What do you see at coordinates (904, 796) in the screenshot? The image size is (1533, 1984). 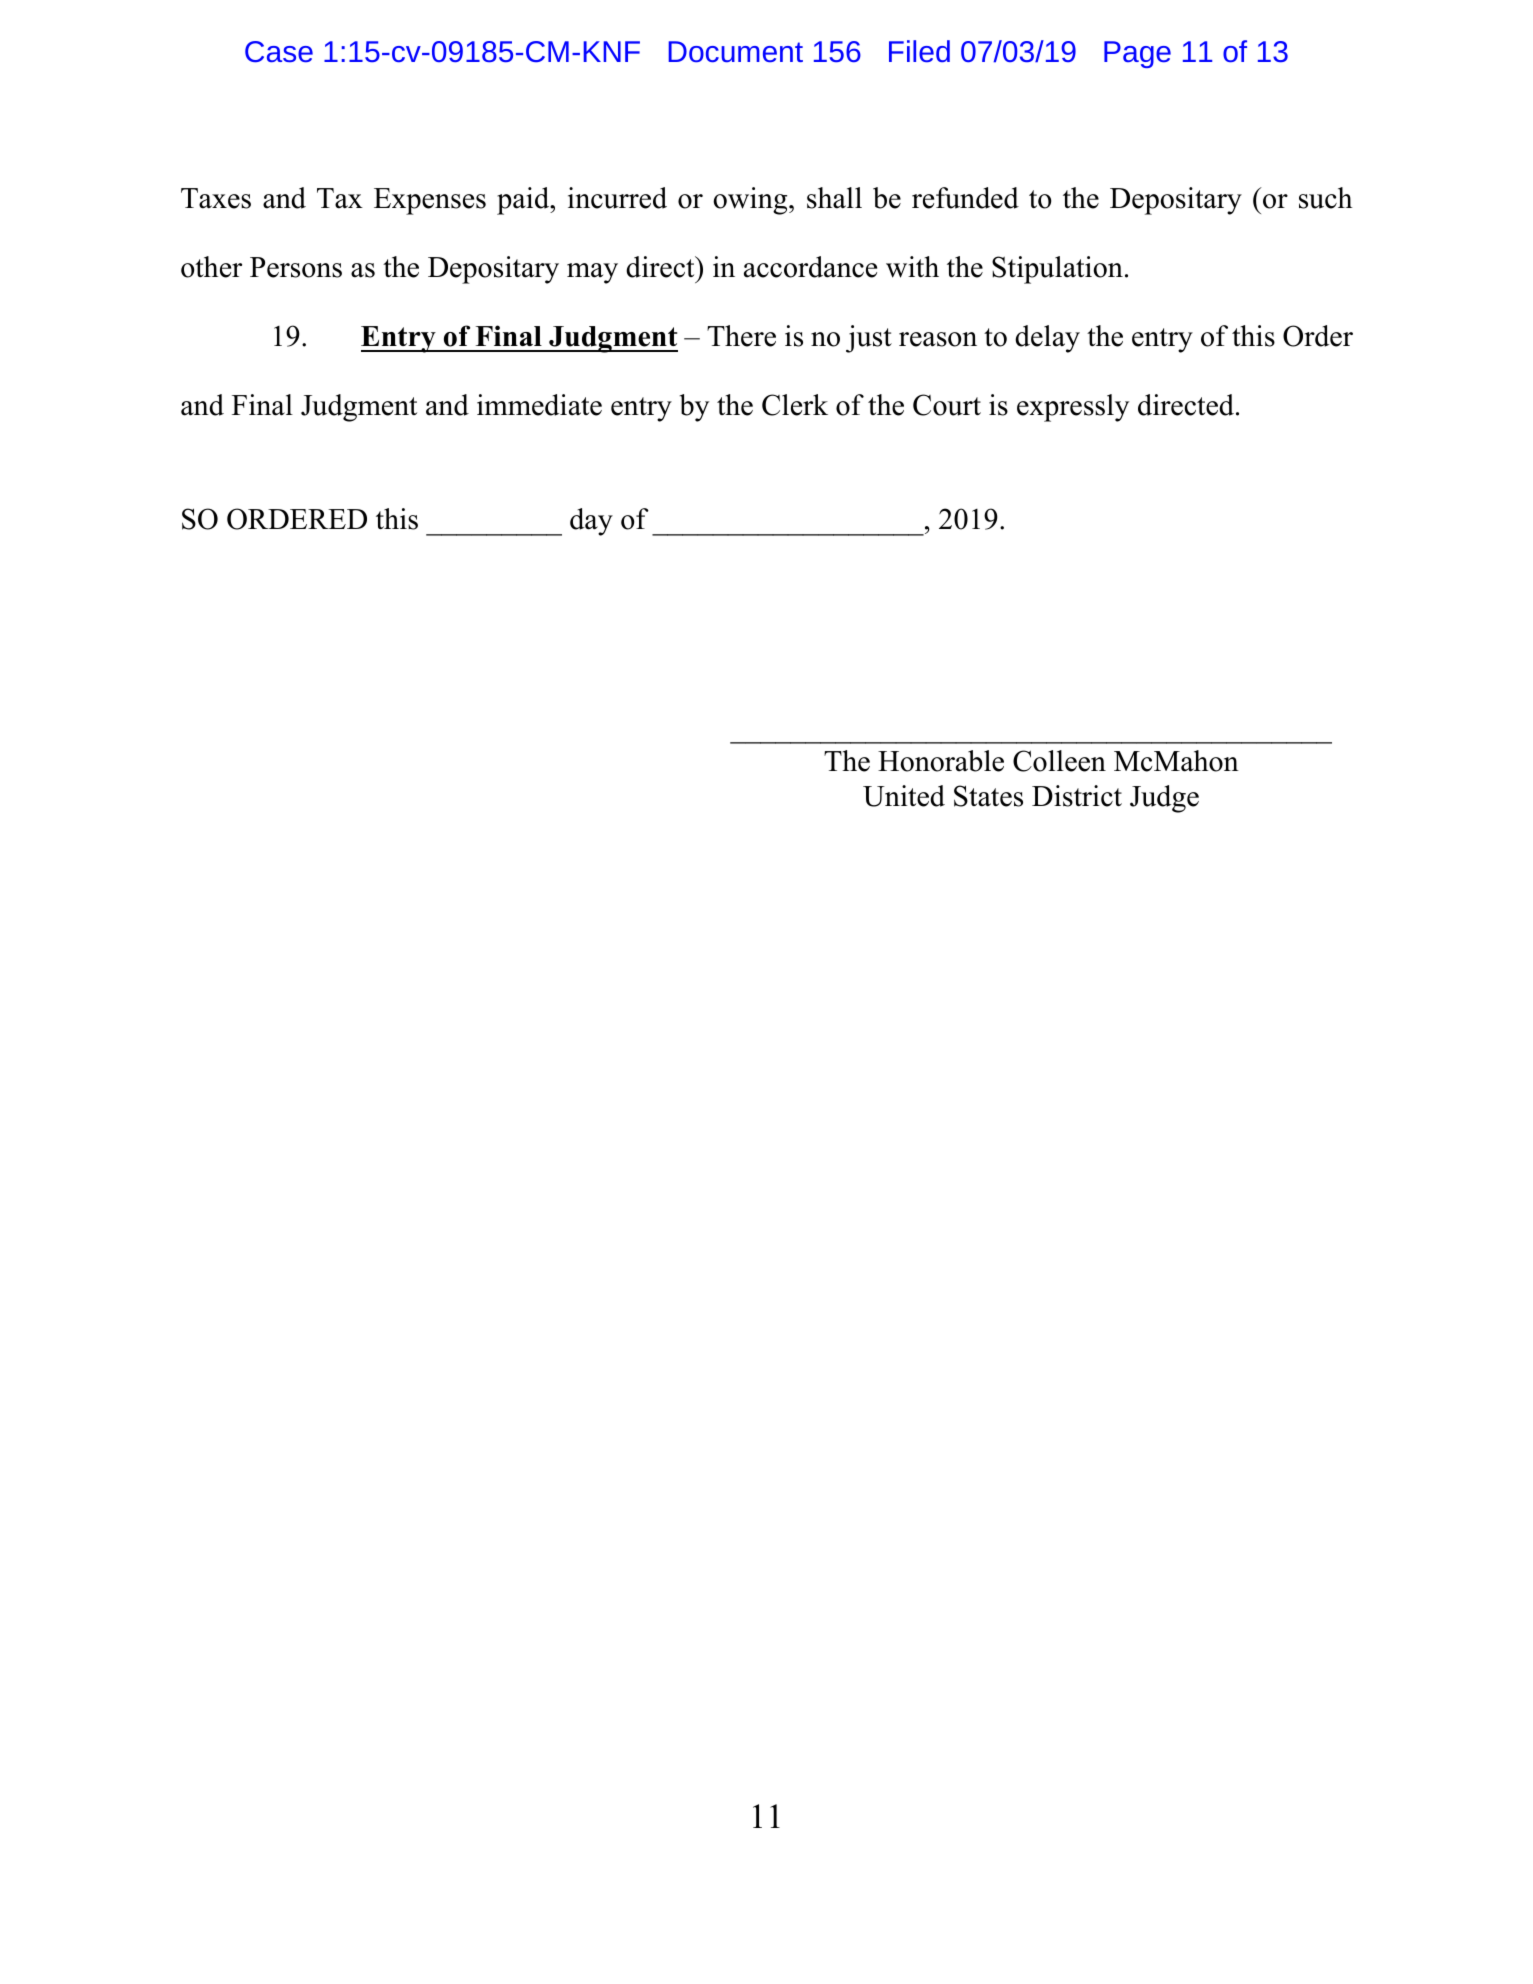 I see `United` at bounding box center [904, 796].
